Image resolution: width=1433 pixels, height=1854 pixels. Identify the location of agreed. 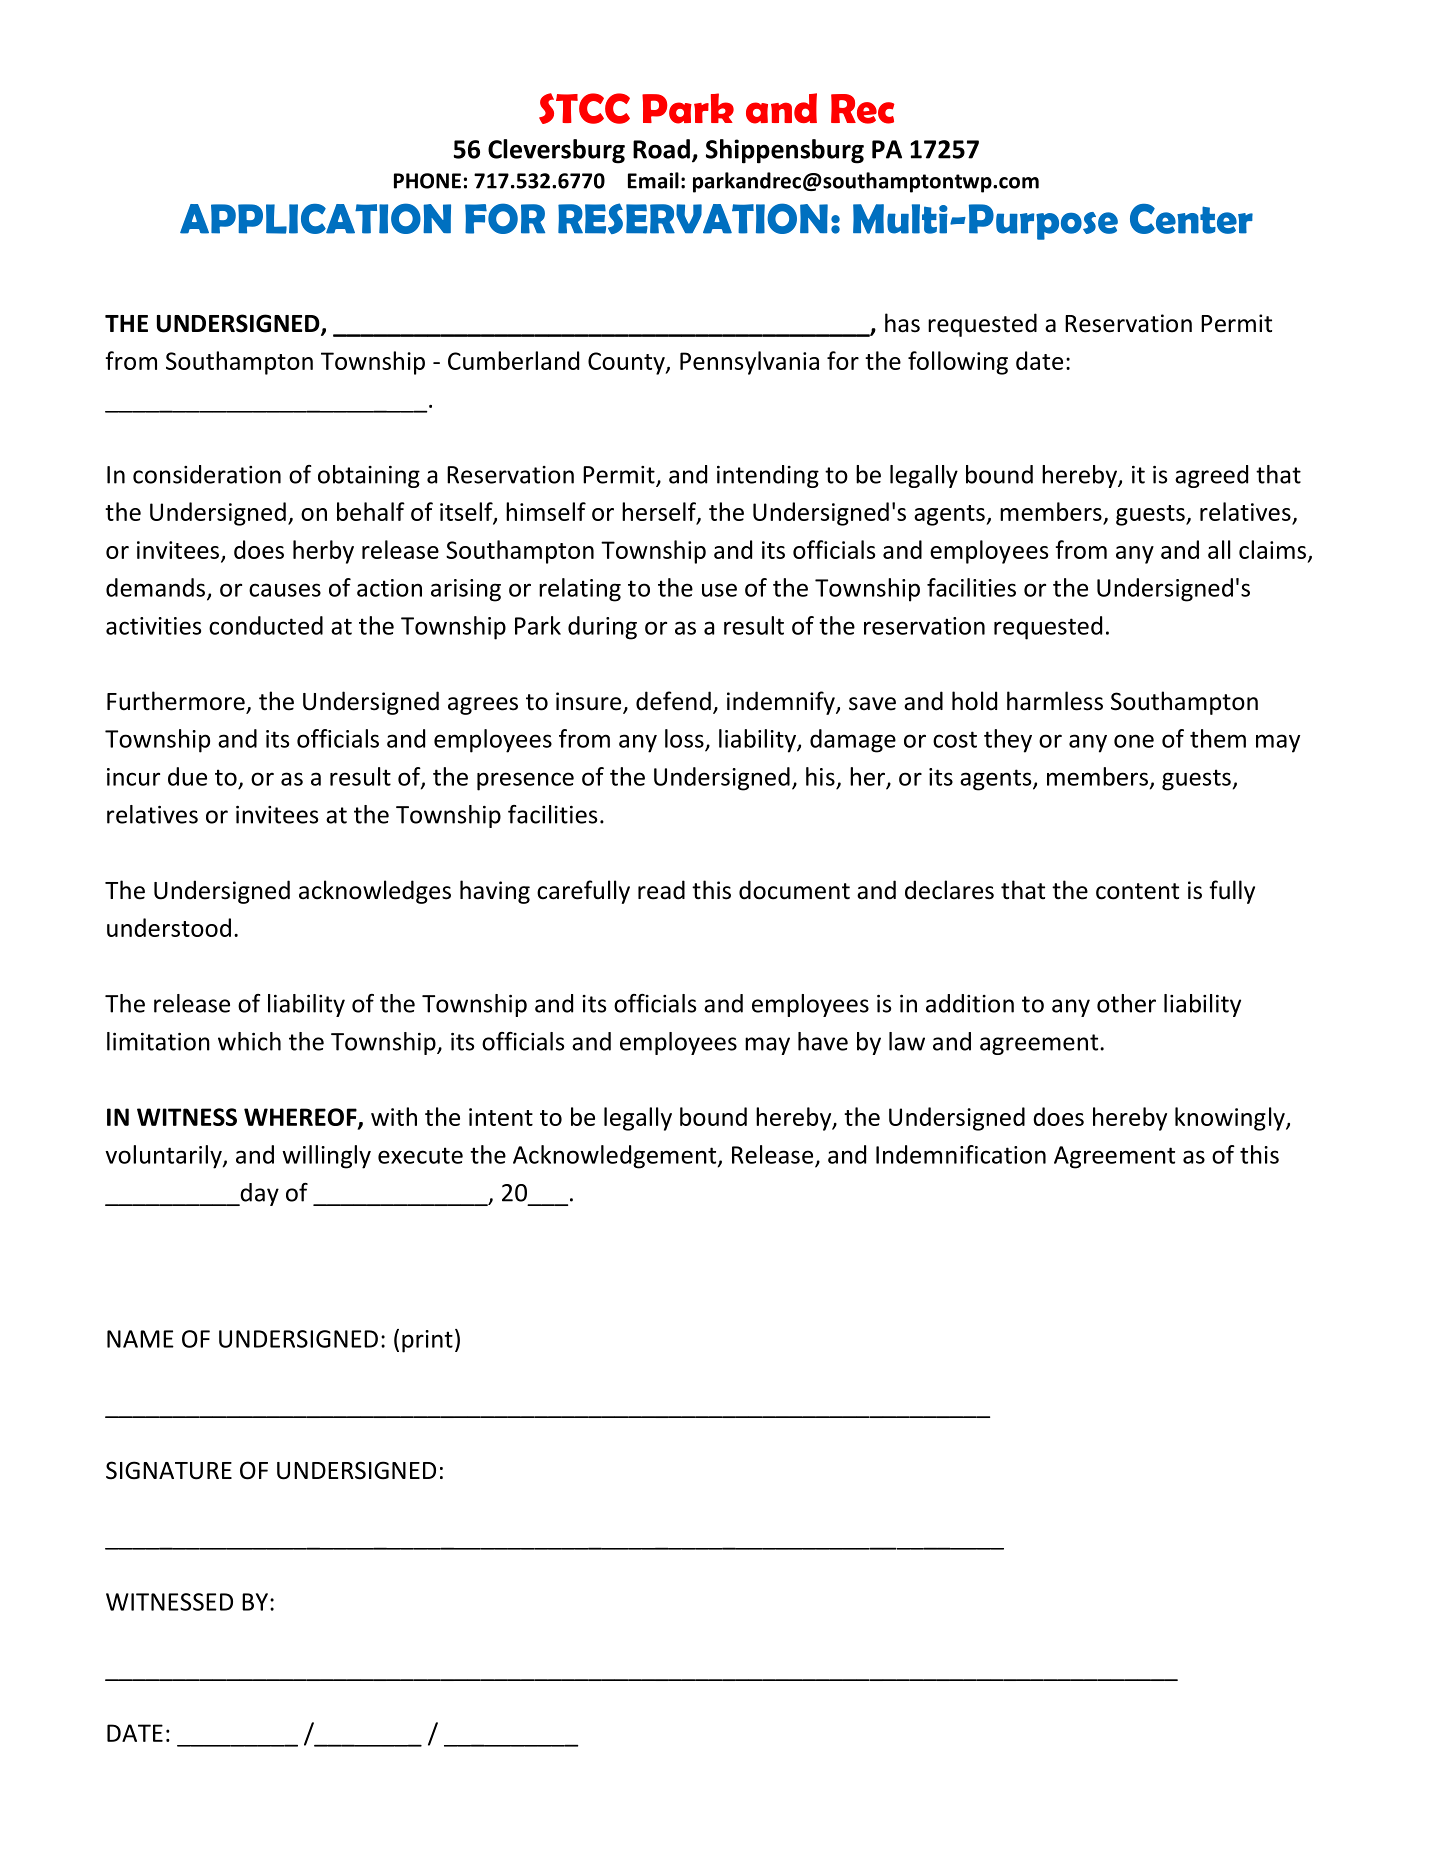
(1211, 476).
